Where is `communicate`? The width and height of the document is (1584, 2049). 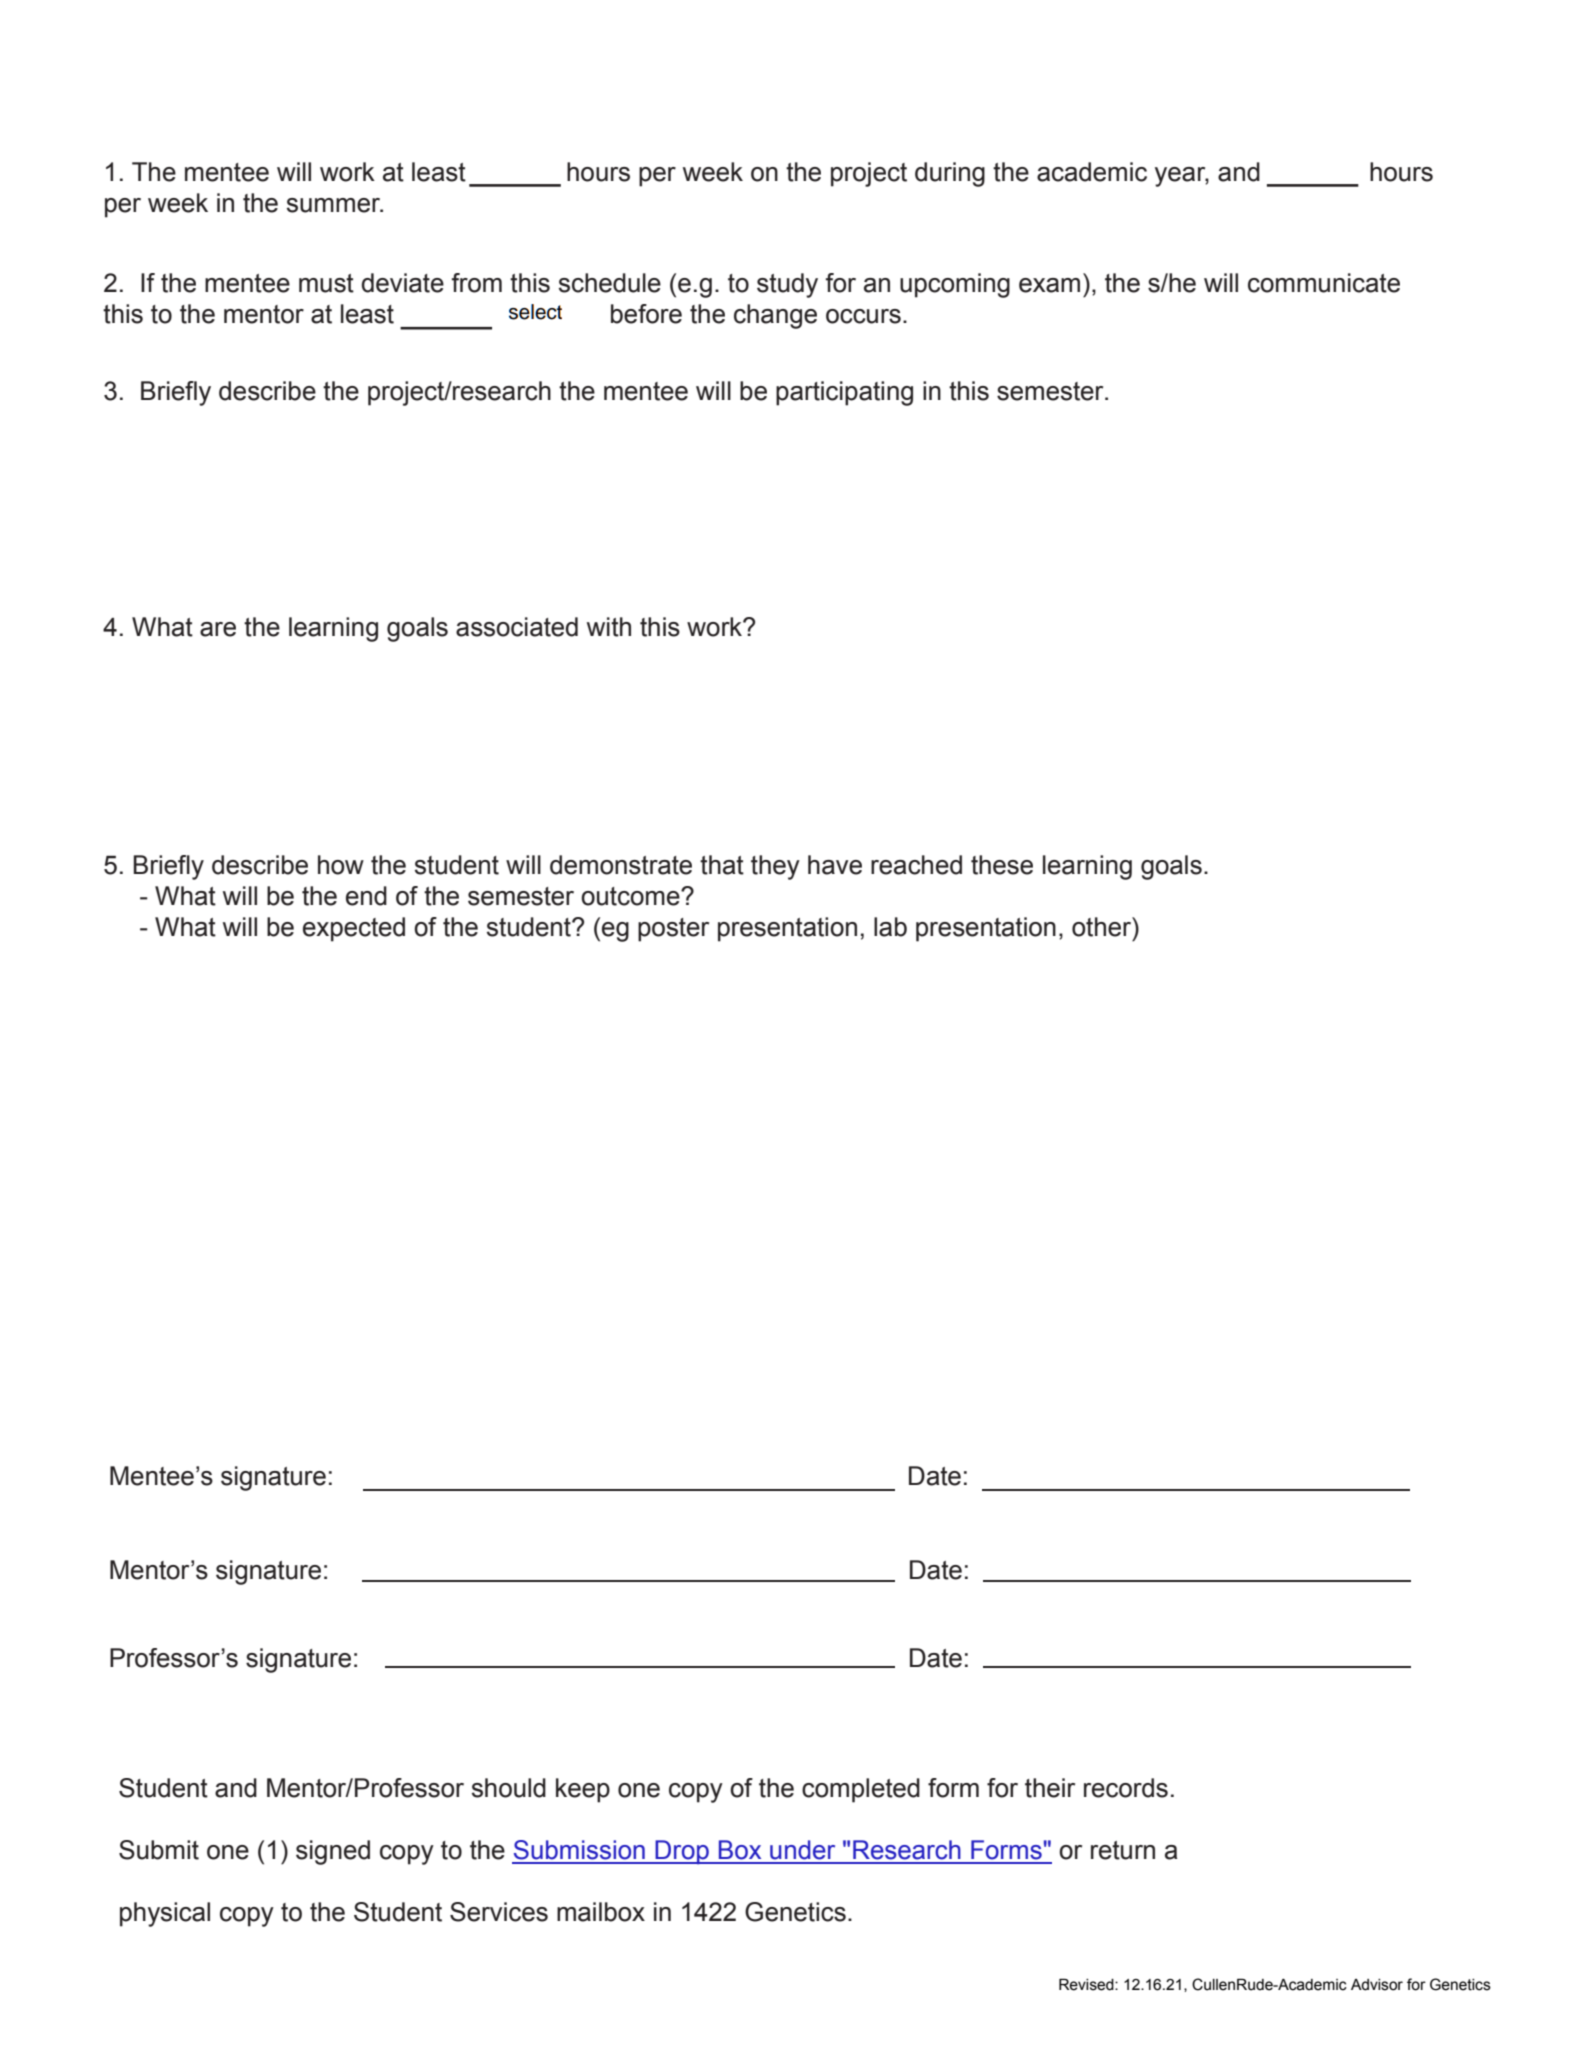 communicate is located at coordinates (1324, 283).
